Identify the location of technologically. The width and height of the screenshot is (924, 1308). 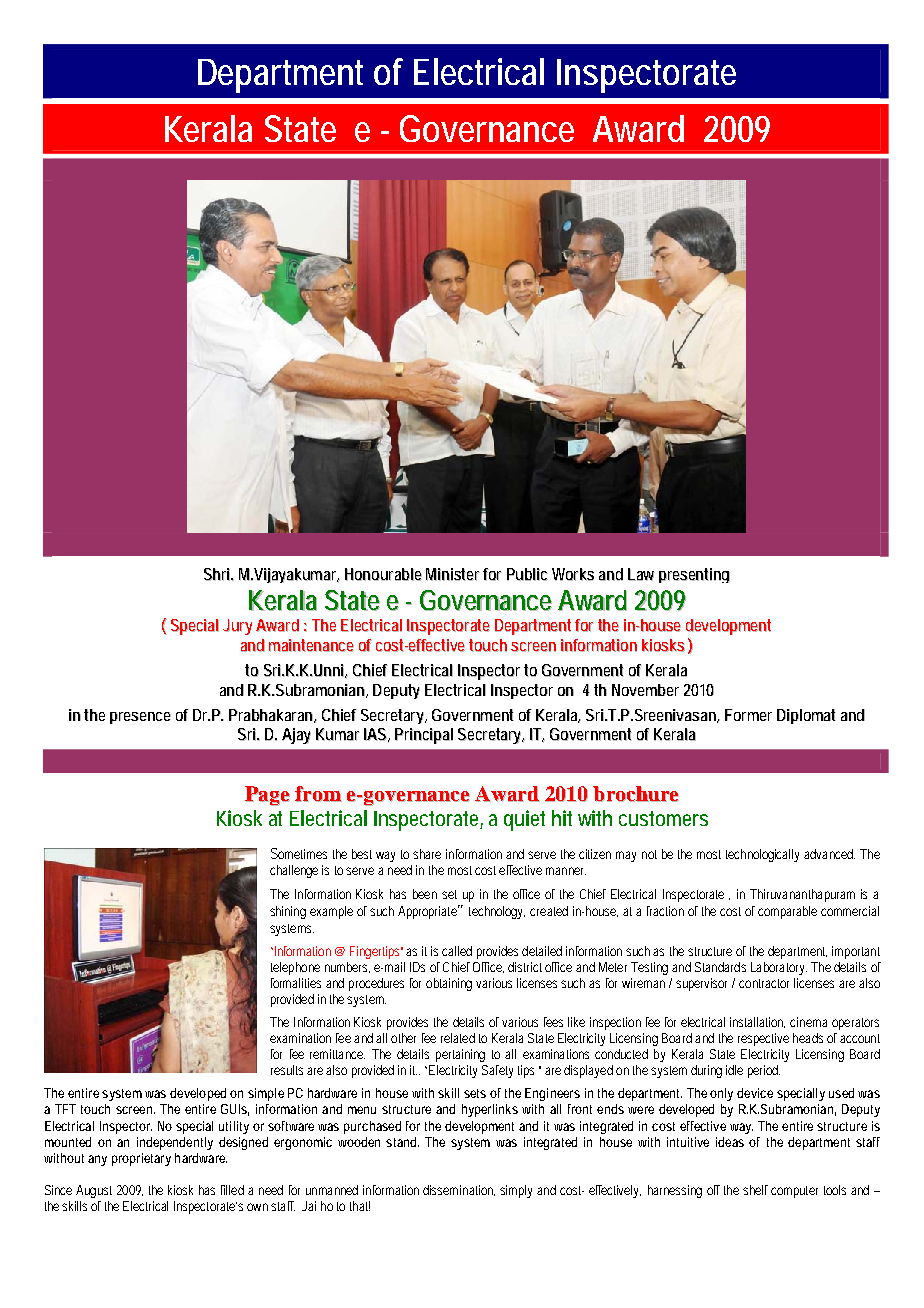
(762, 855).
